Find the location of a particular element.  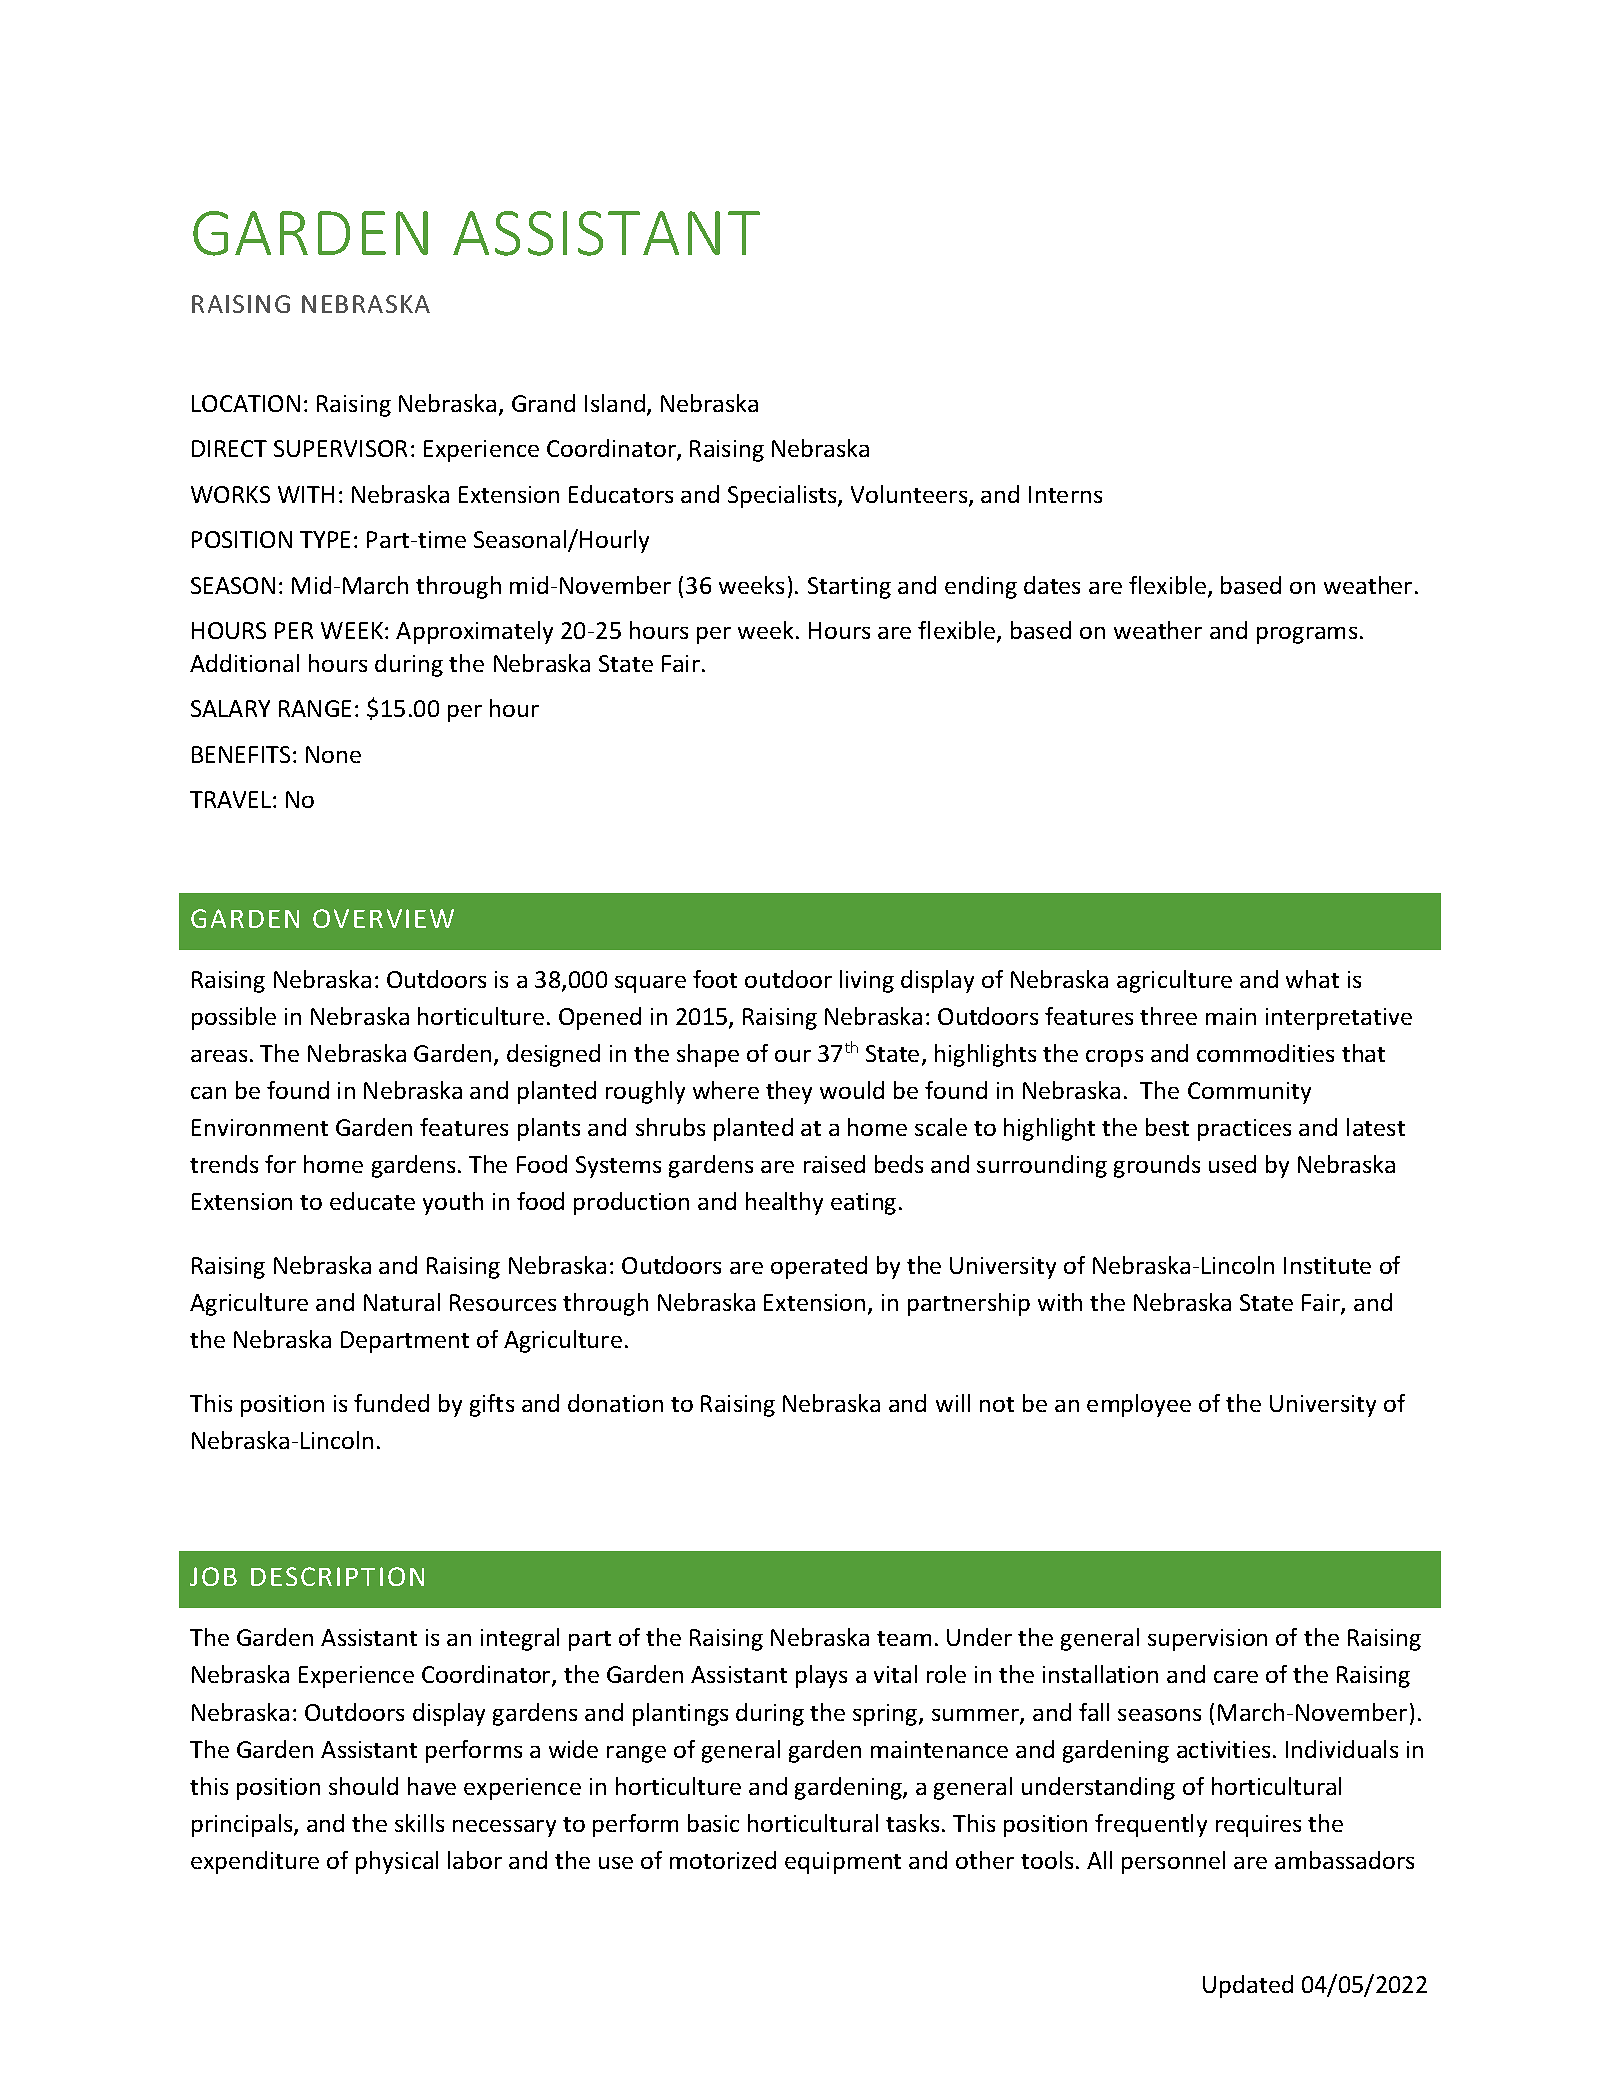

supervision is located at coordinates (1207, 1640).
